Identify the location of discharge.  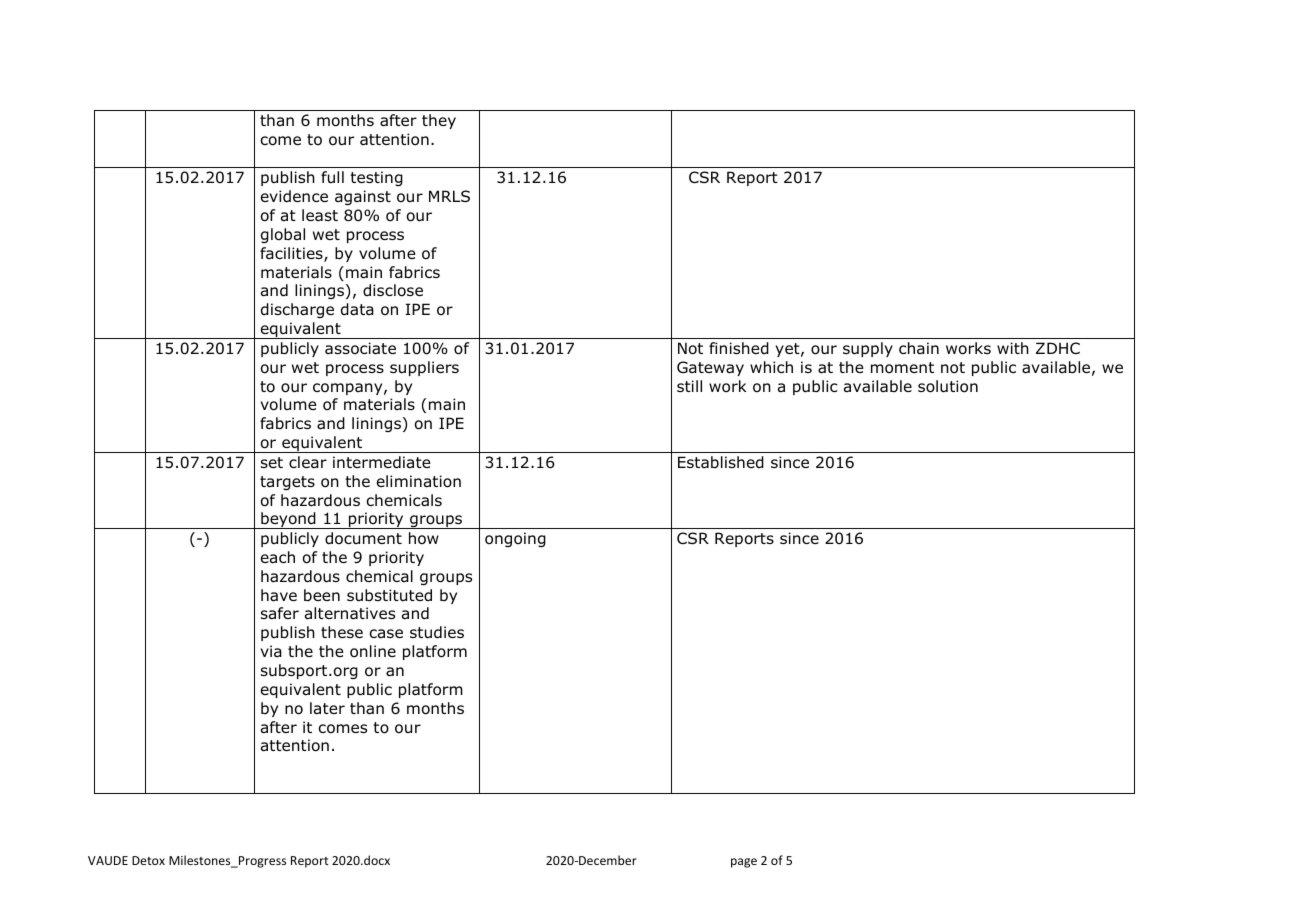
(297, 310).
